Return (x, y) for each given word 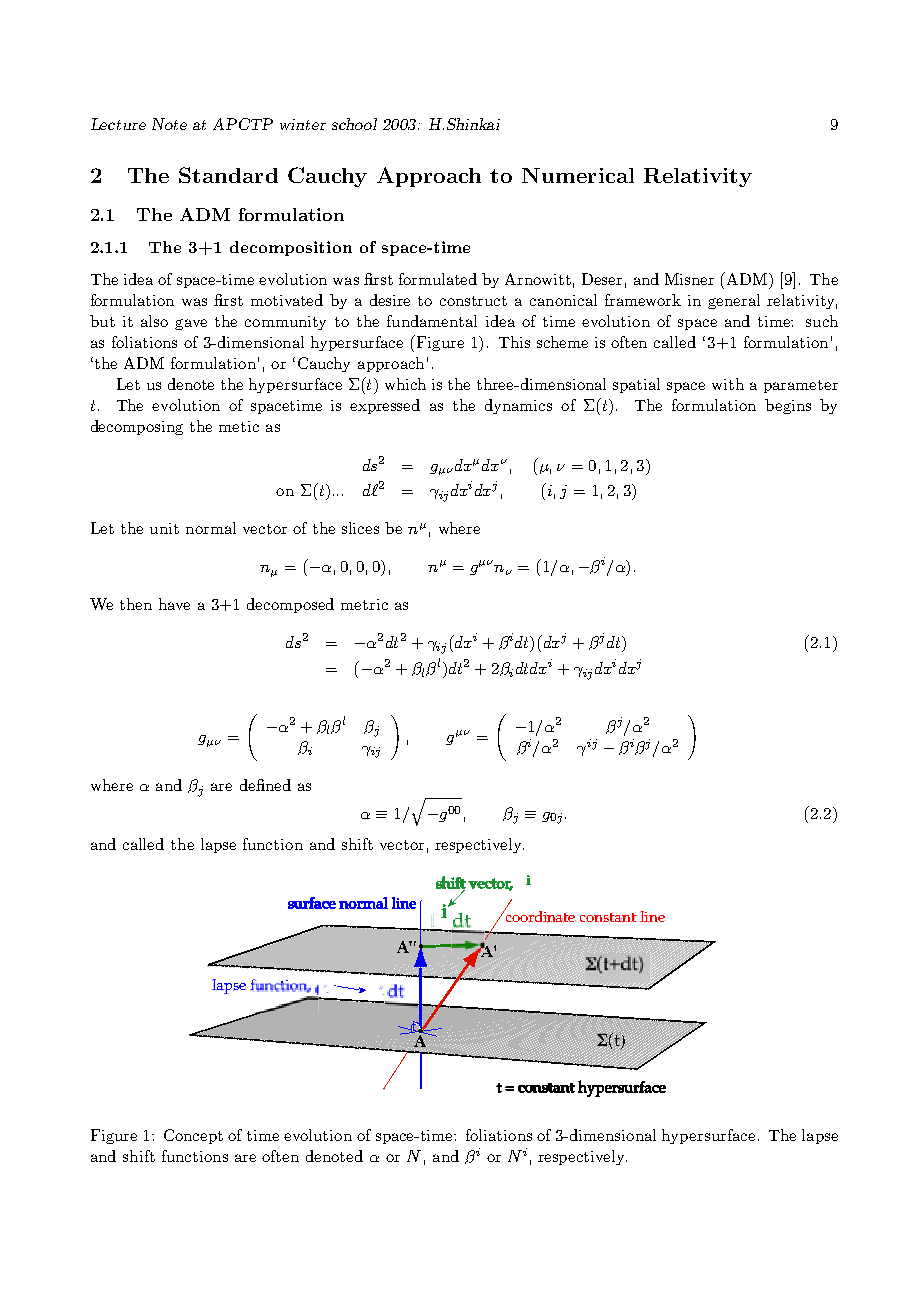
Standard (228, 175)
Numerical (578, 175)
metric (364, 604)
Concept (193, 1136)
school (354, 124)
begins (788, 406)
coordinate (539, 916)
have (174, 604)
